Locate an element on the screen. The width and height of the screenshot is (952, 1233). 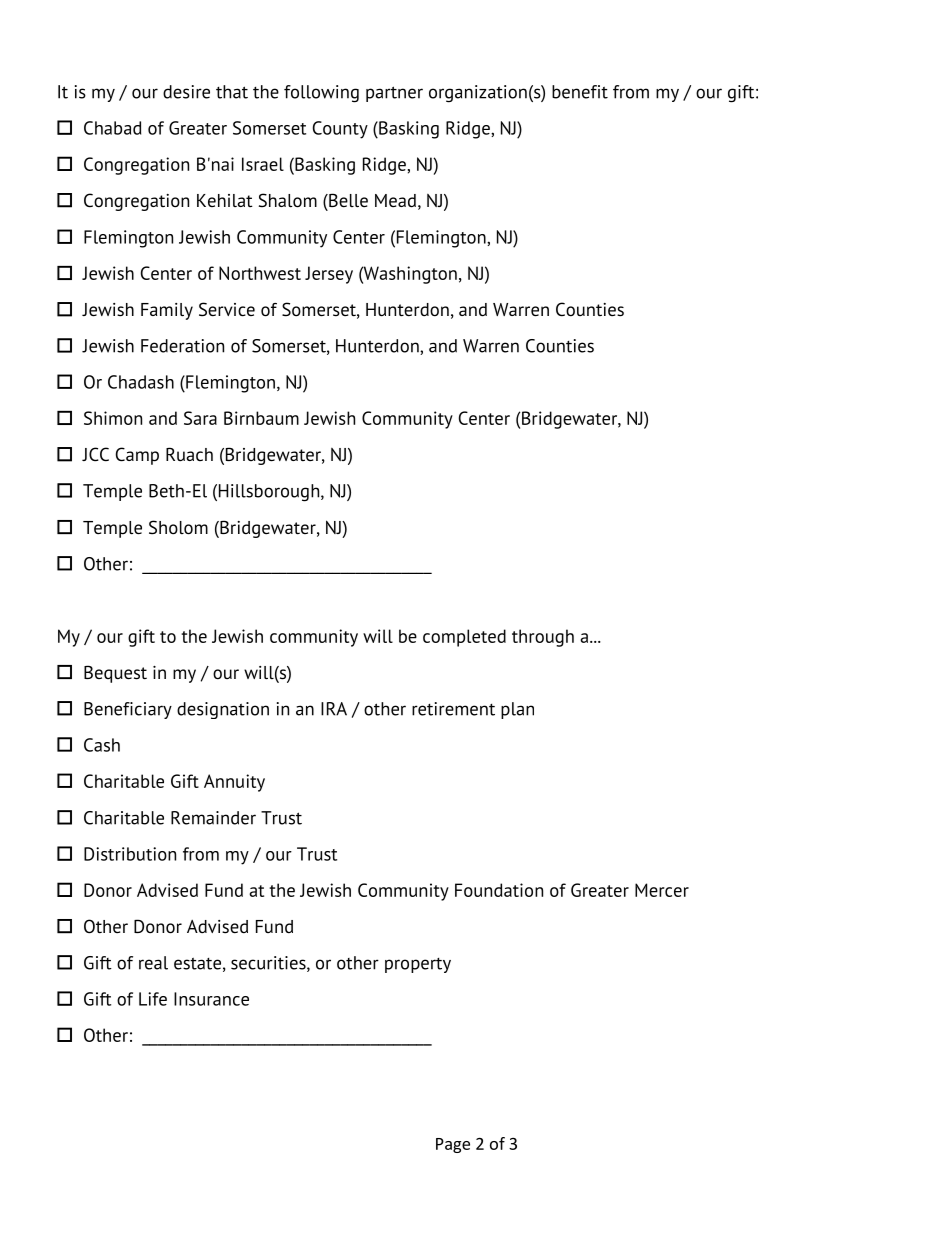
Ruach is located at coordinates (189, 454).
